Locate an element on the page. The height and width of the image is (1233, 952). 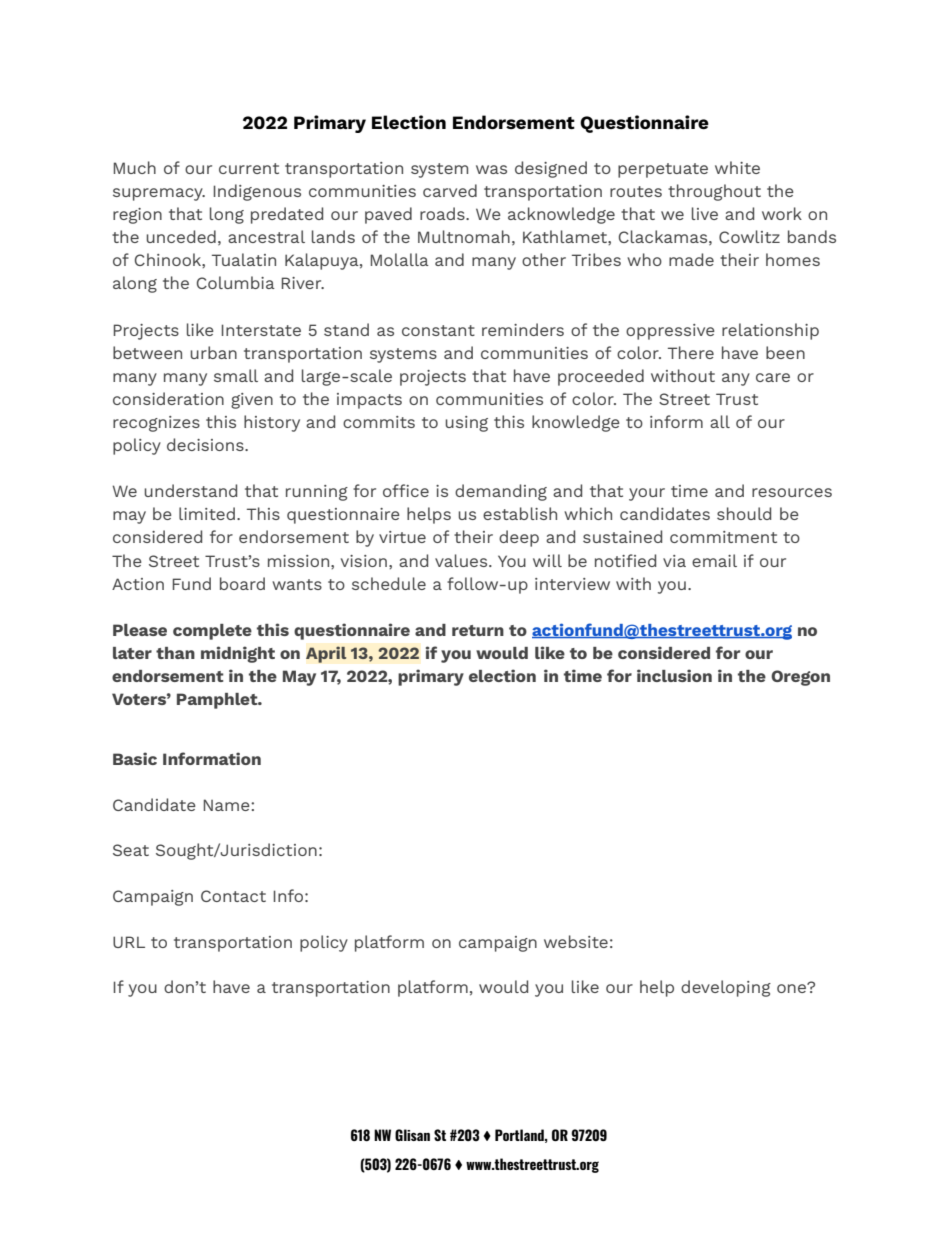
small is located at coordinates (236, 375).
